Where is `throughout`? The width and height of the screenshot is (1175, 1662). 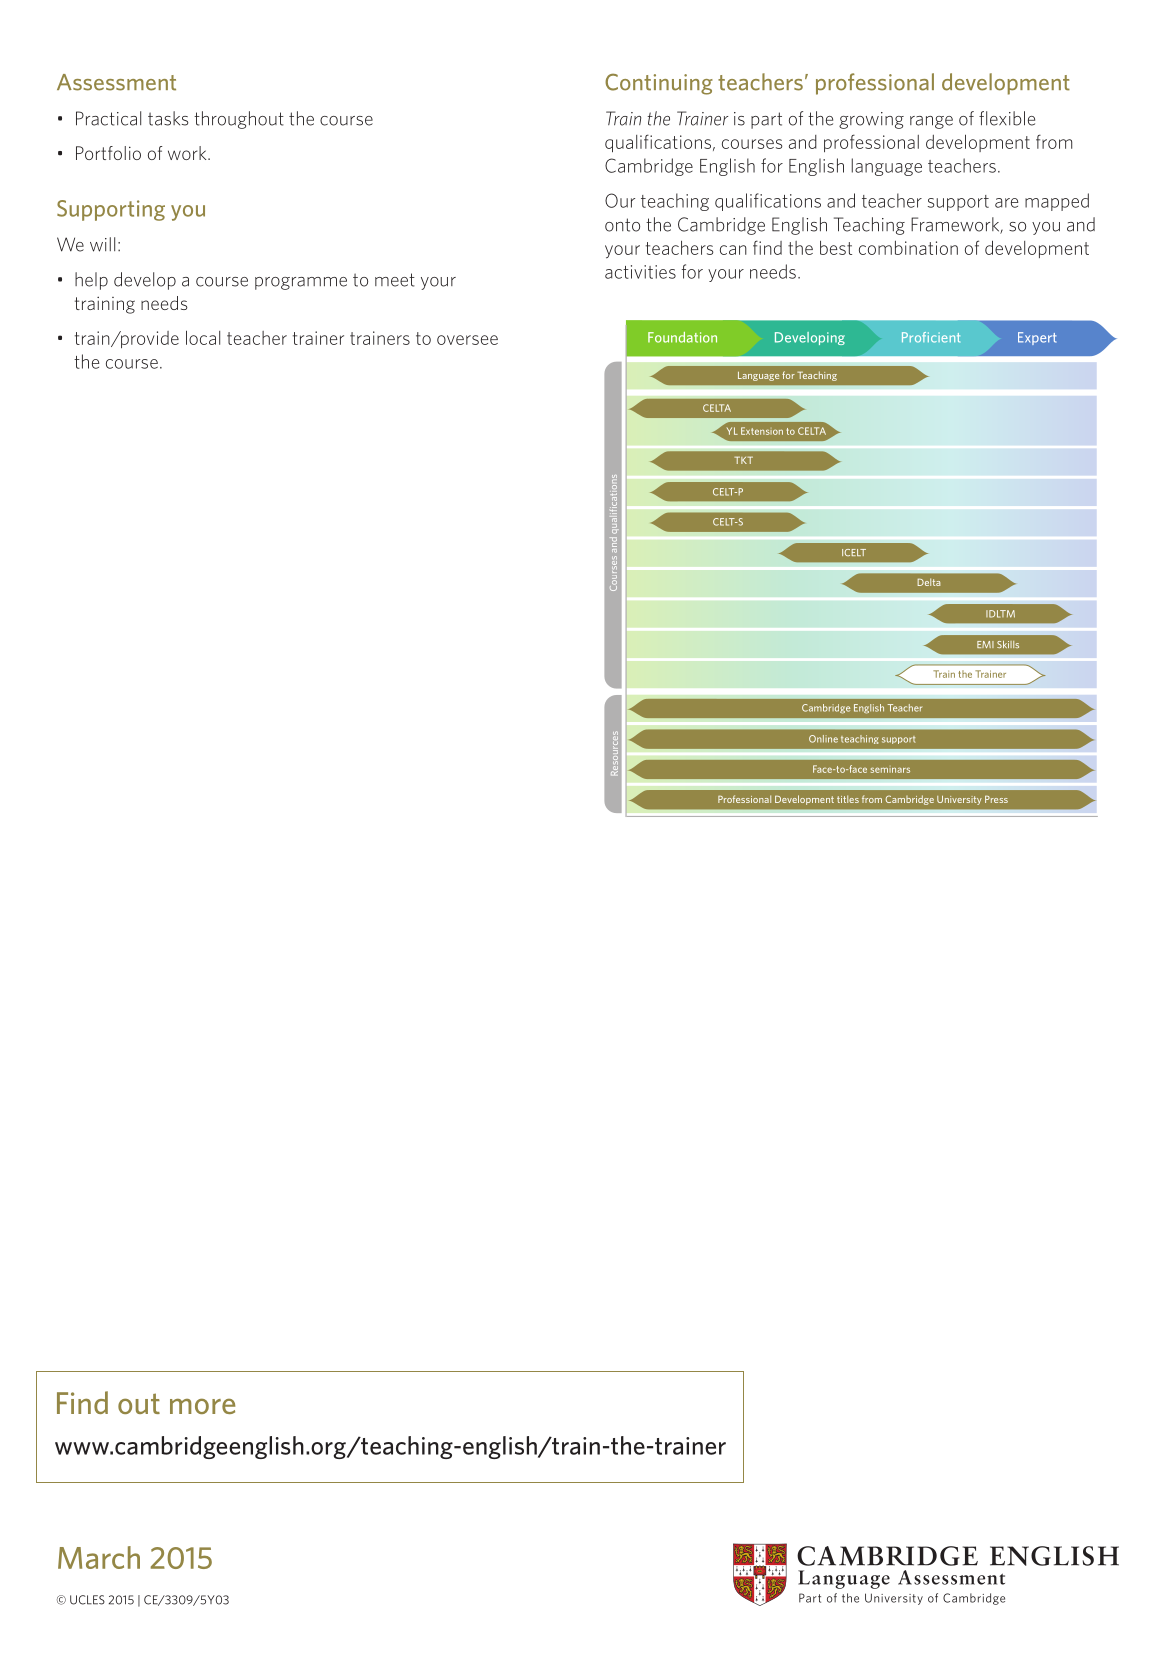
throughout is located at coordinates (239, 120).
